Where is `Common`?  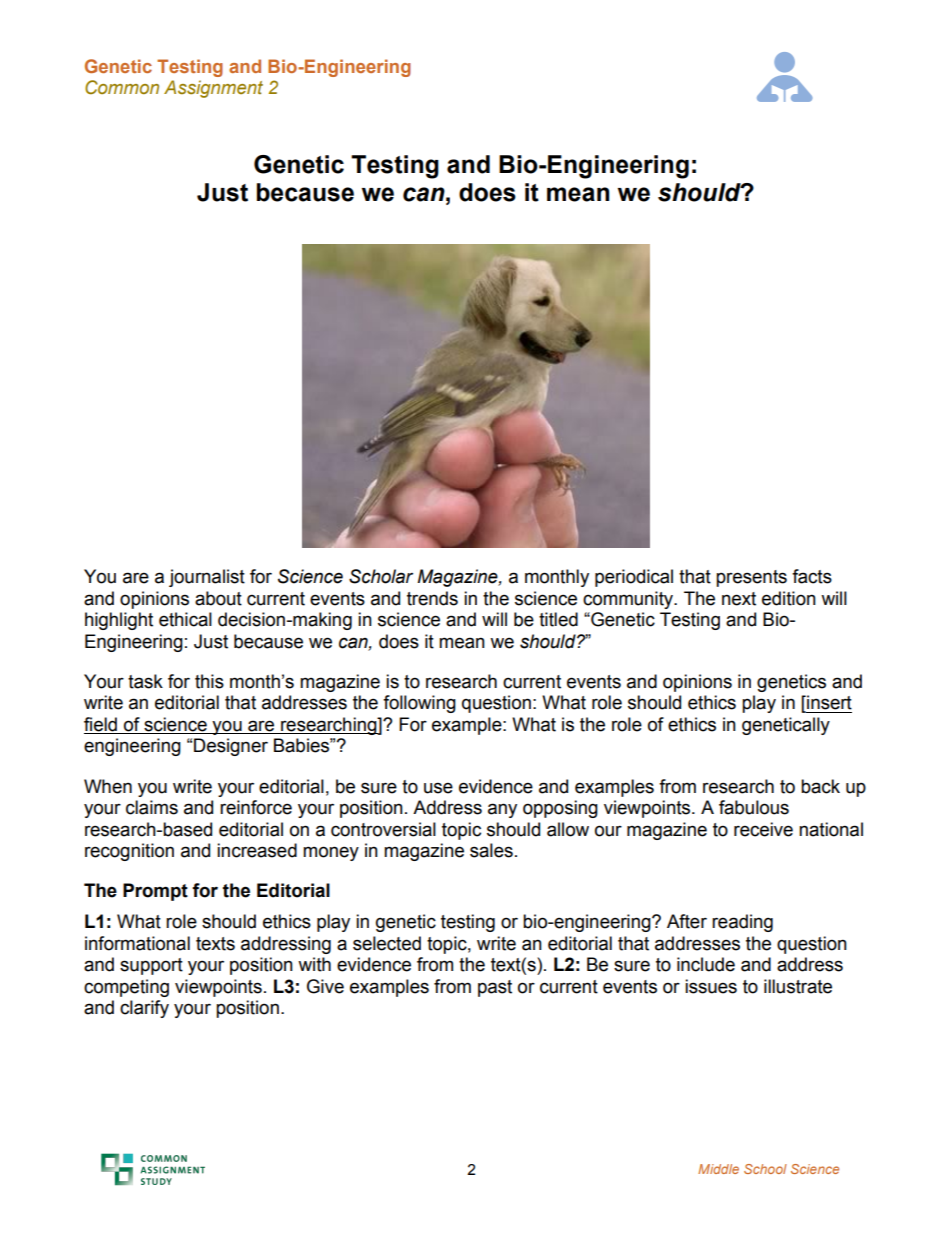 Common is located at coordinates (122, 87).
